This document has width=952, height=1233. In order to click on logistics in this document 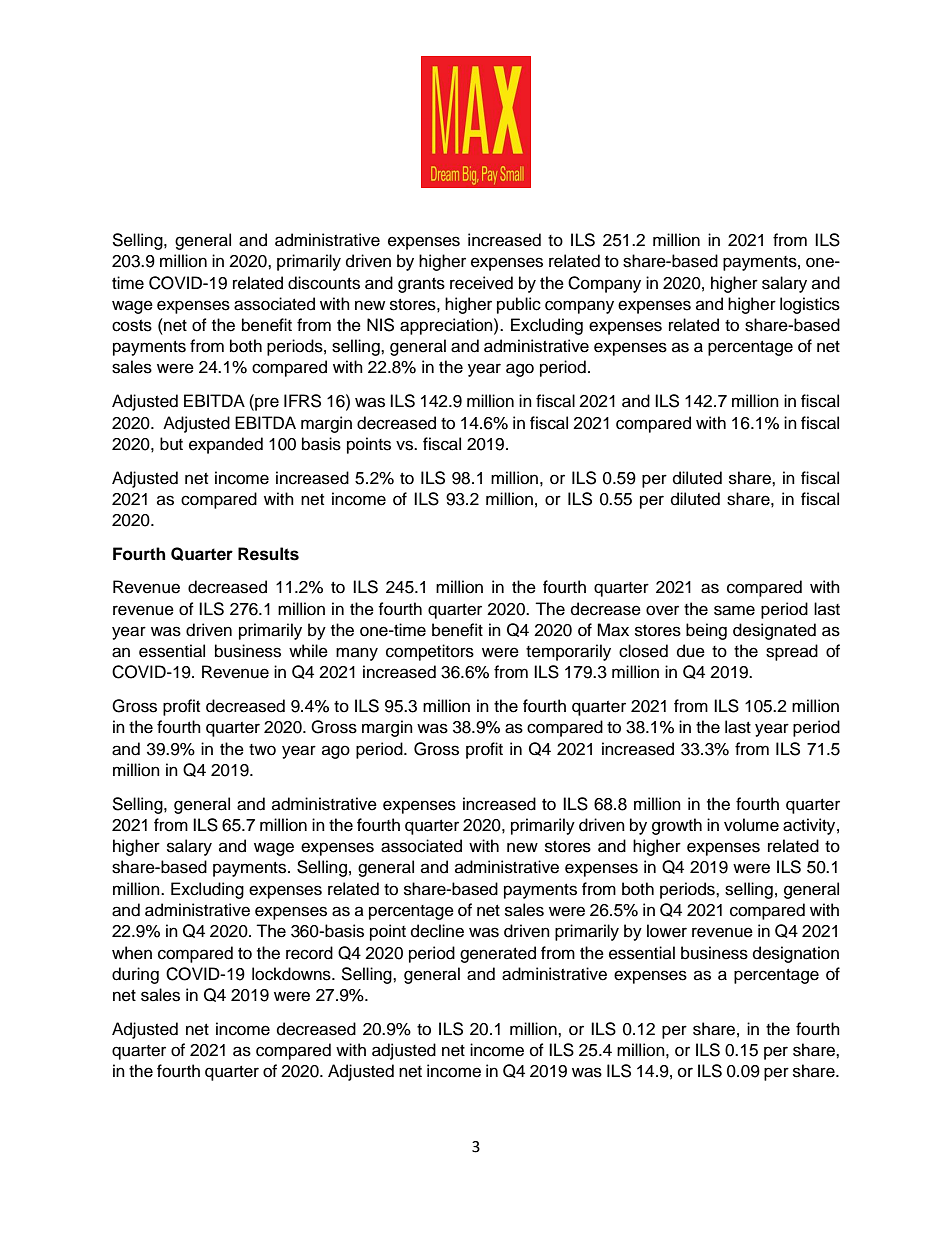, I will do `click(810, 305)`.
